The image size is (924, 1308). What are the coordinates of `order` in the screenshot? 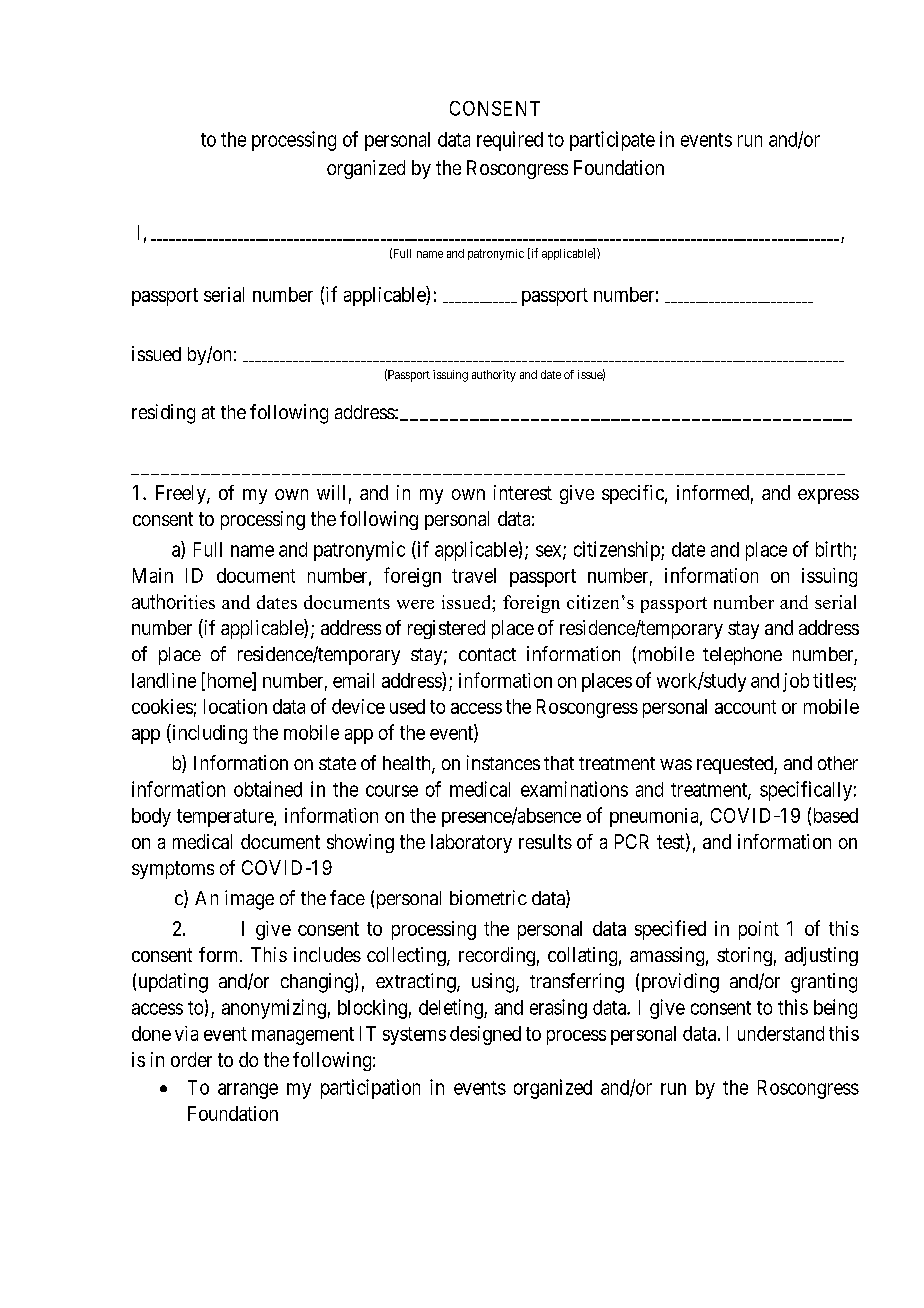 It's located at (191, 1059).
